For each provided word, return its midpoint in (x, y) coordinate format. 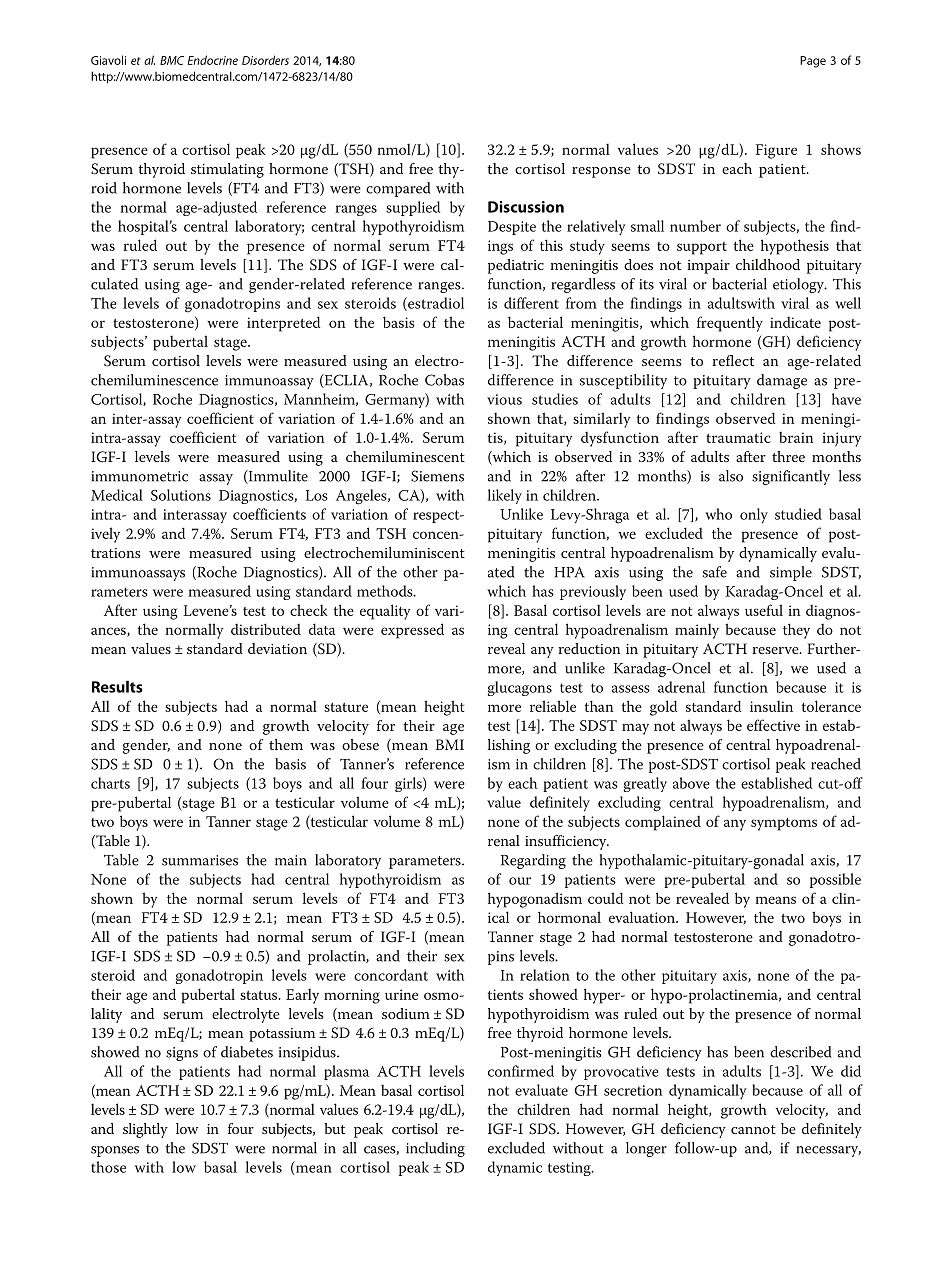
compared (398, 189)
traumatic (738, 437)
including (435, 1149)
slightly (145, 1130)
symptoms (784, 824)
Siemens (437, 476)
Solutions (181, 495)
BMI (450, 744)
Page (813, 62)
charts (110, 783)
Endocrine (212, 60)
